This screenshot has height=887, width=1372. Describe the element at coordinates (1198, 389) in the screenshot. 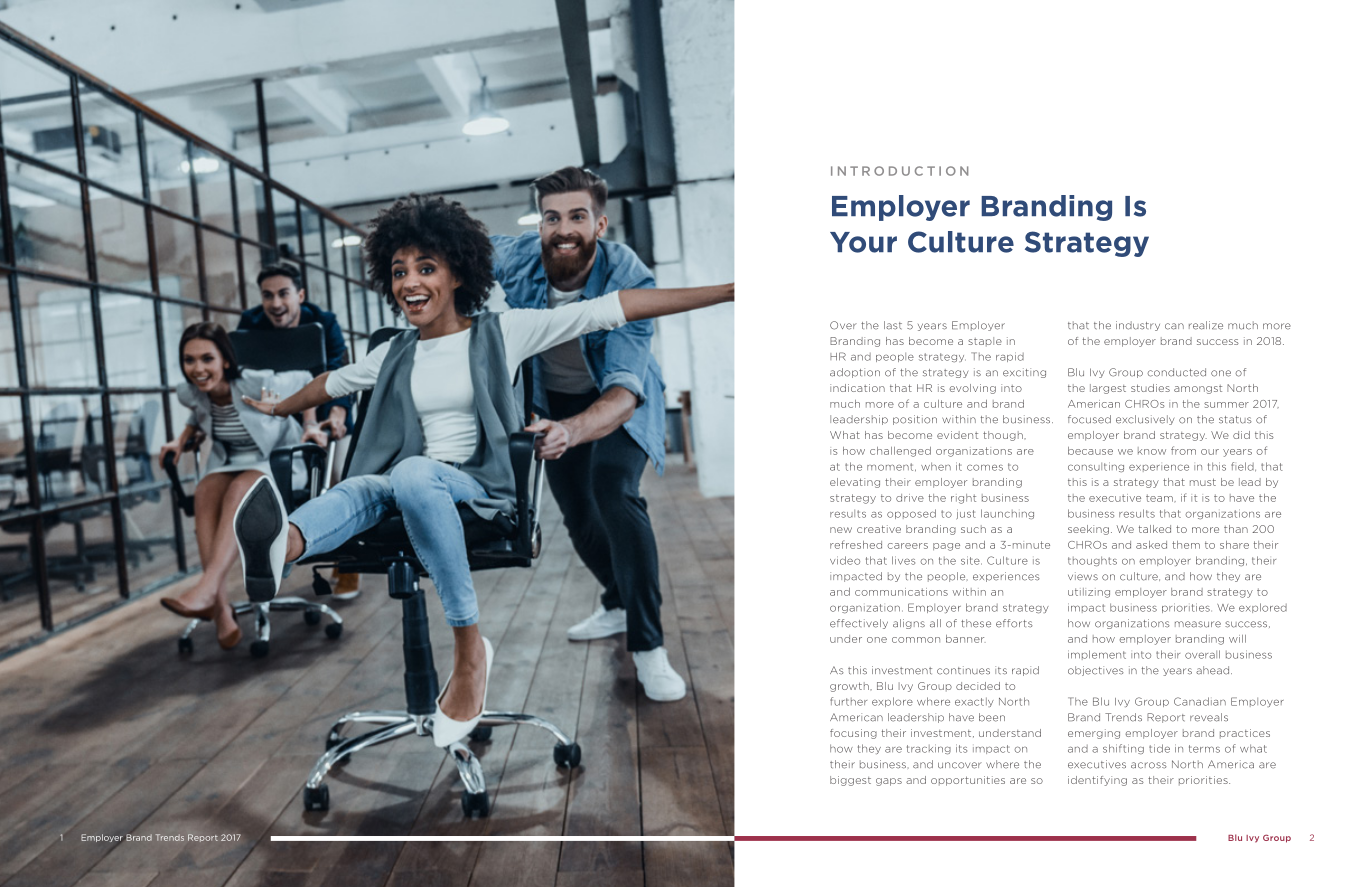

I see `amongst` at that location.
